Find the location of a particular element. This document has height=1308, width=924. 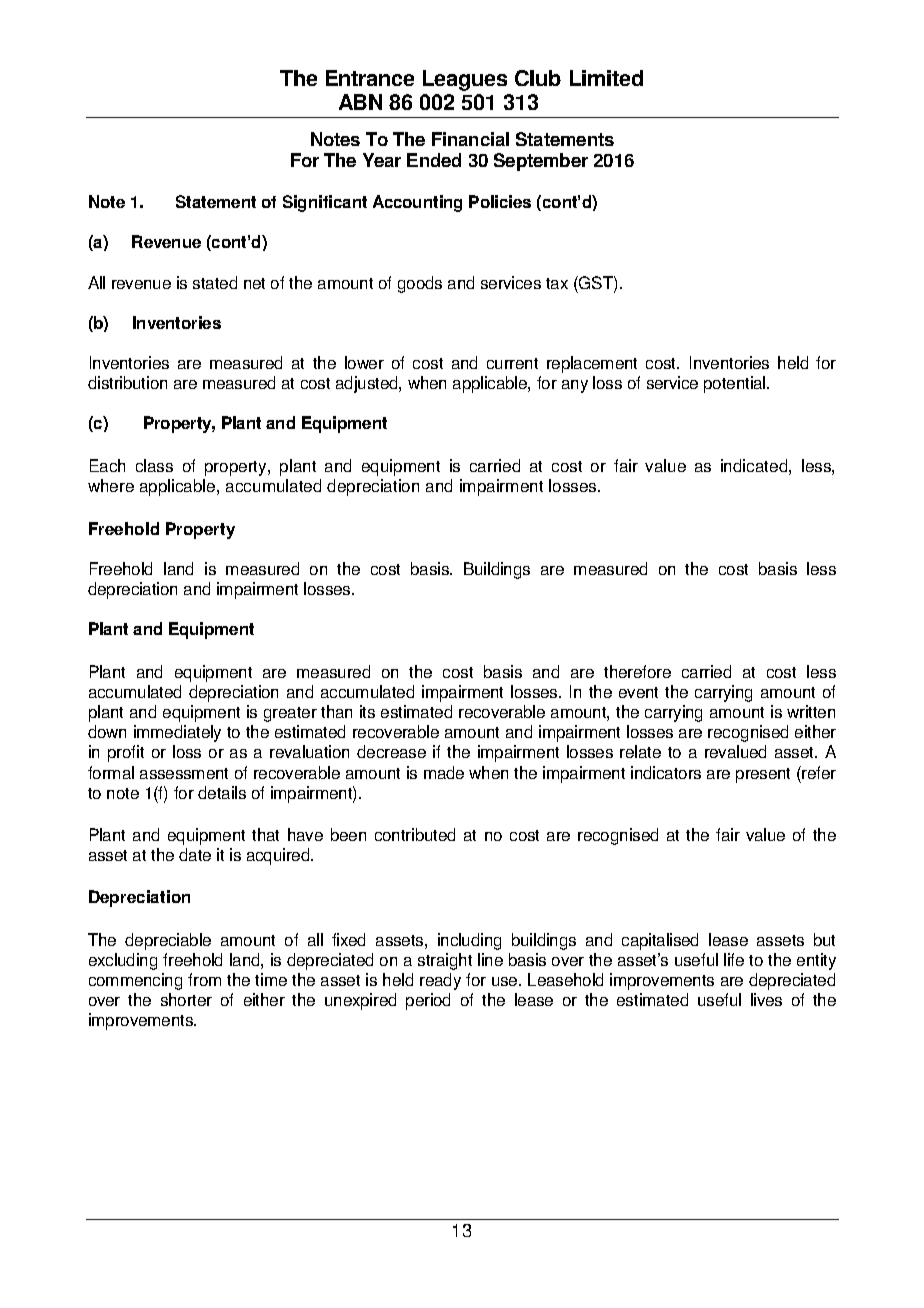

current is located at coordinates (512, 363).
